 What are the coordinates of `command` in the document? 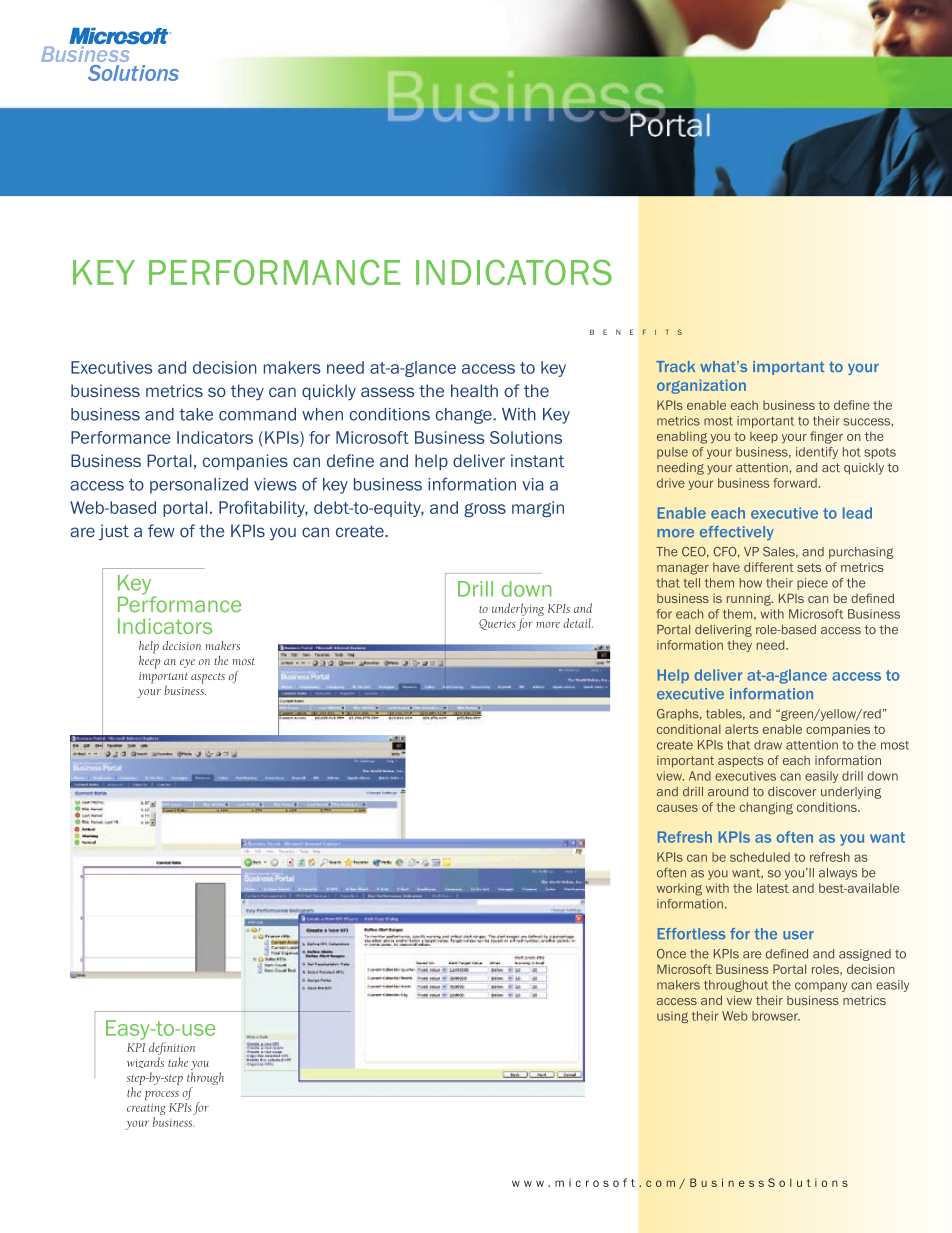 It's located at (257, 414).
